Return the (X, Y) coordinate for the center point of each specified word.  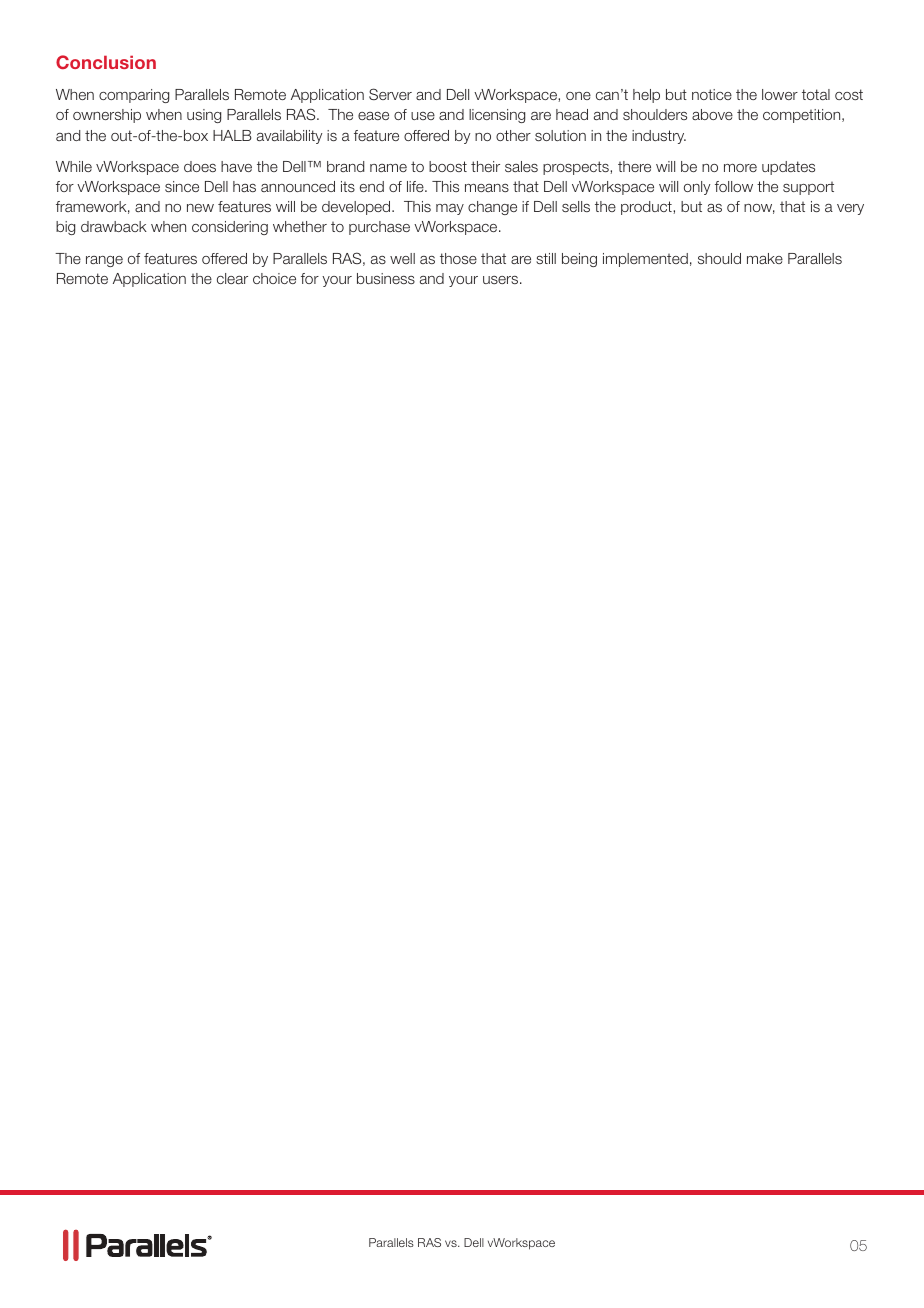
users (500, 280)
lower (780, 94)
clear (232, 278)
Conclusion (106, 62)
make (765, 258)
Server (390, 94)
